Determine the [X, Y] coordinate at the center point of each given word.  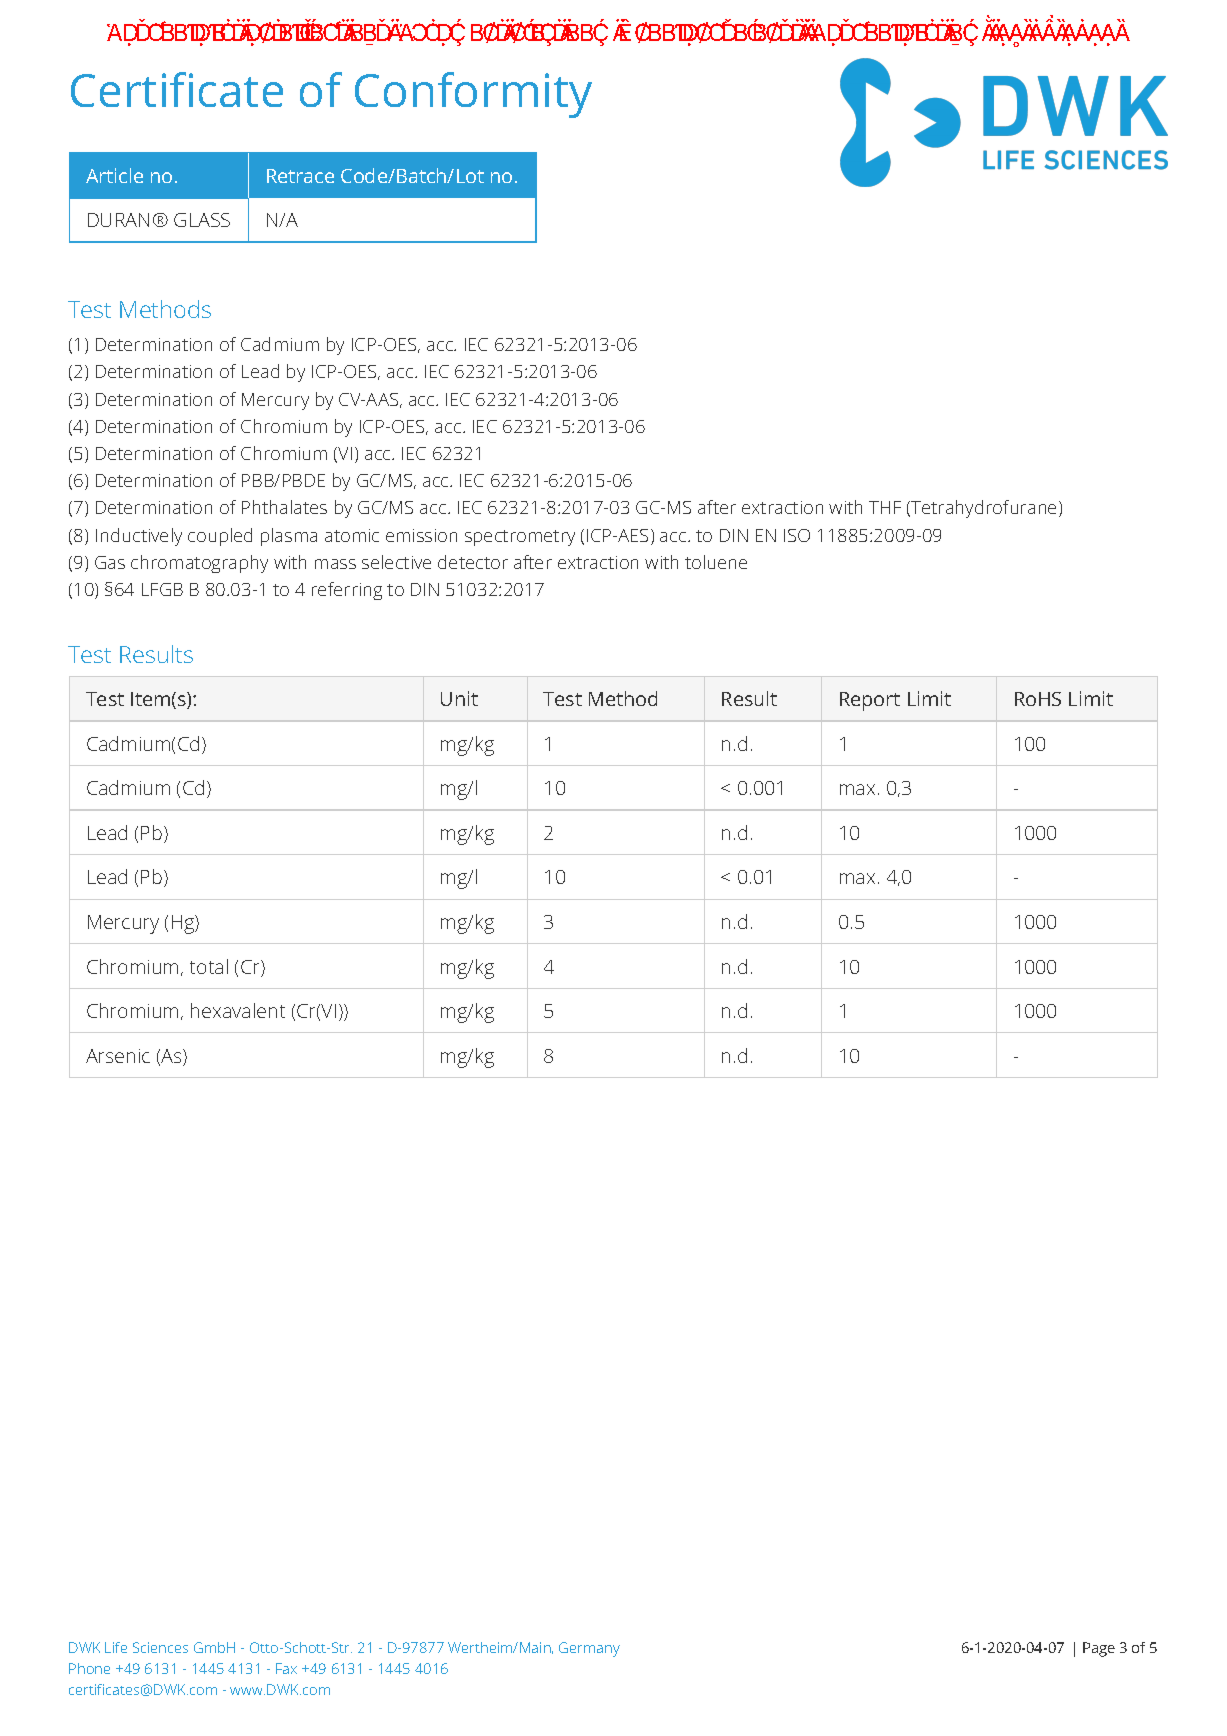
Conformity [473, 95]
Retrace [300, 176]
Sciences [160, 1647]
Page [1099, 1649]
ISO [797, 535]
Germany [589, 1649]
